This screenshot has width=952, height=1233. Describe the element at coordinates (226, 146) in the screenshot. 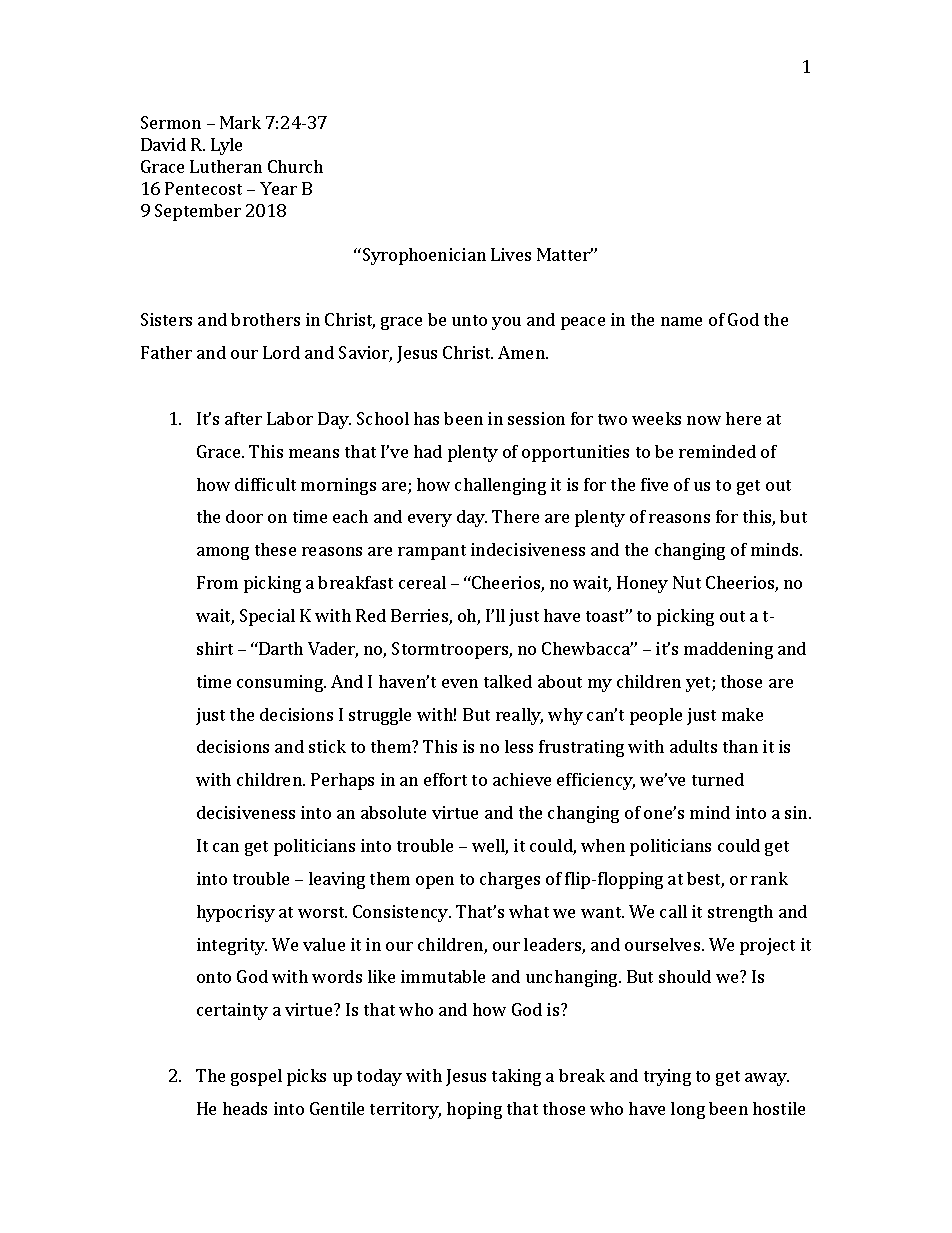

I see `Lyle` at that location.
